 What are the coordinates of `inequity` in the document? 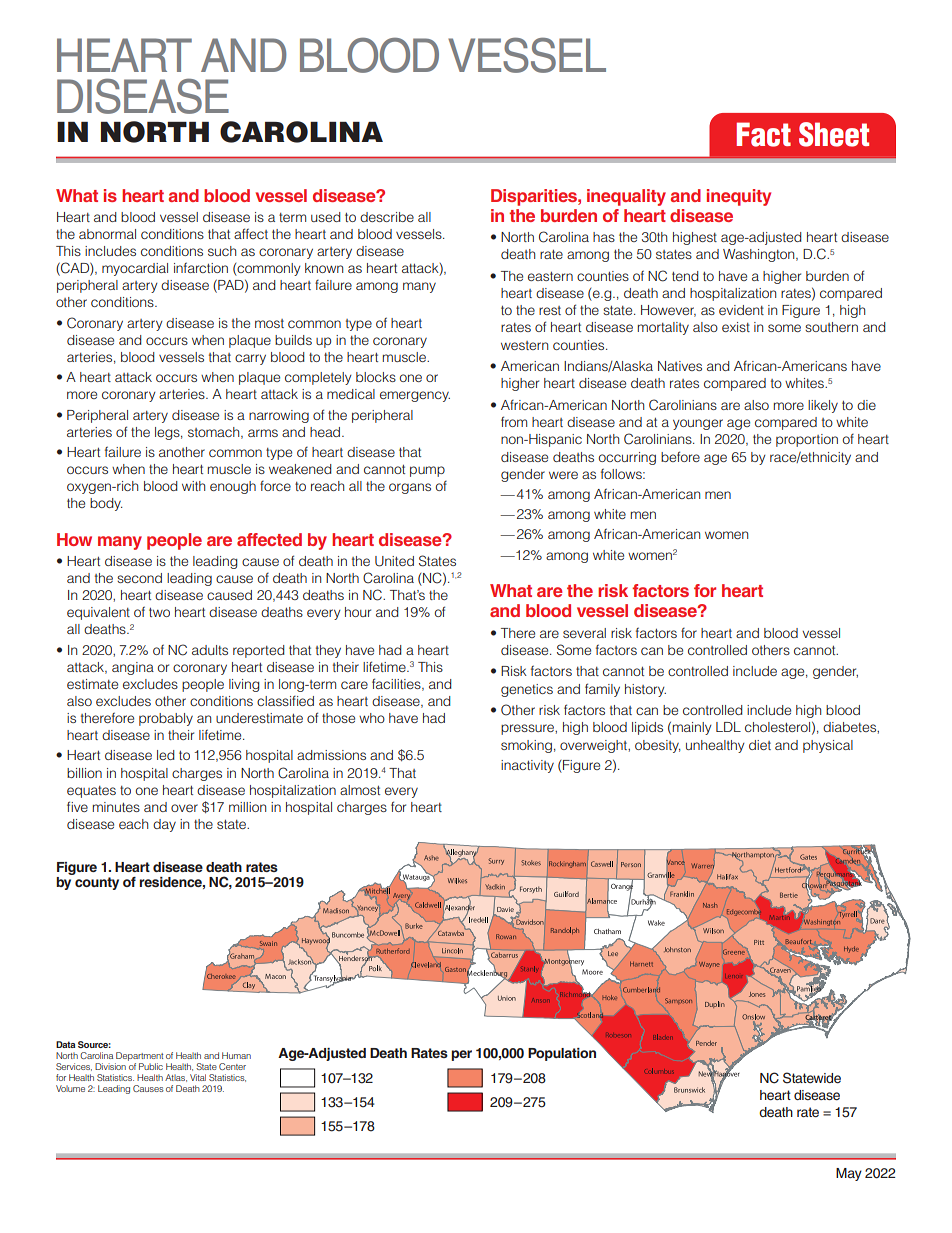 It's located at (739, 197).
